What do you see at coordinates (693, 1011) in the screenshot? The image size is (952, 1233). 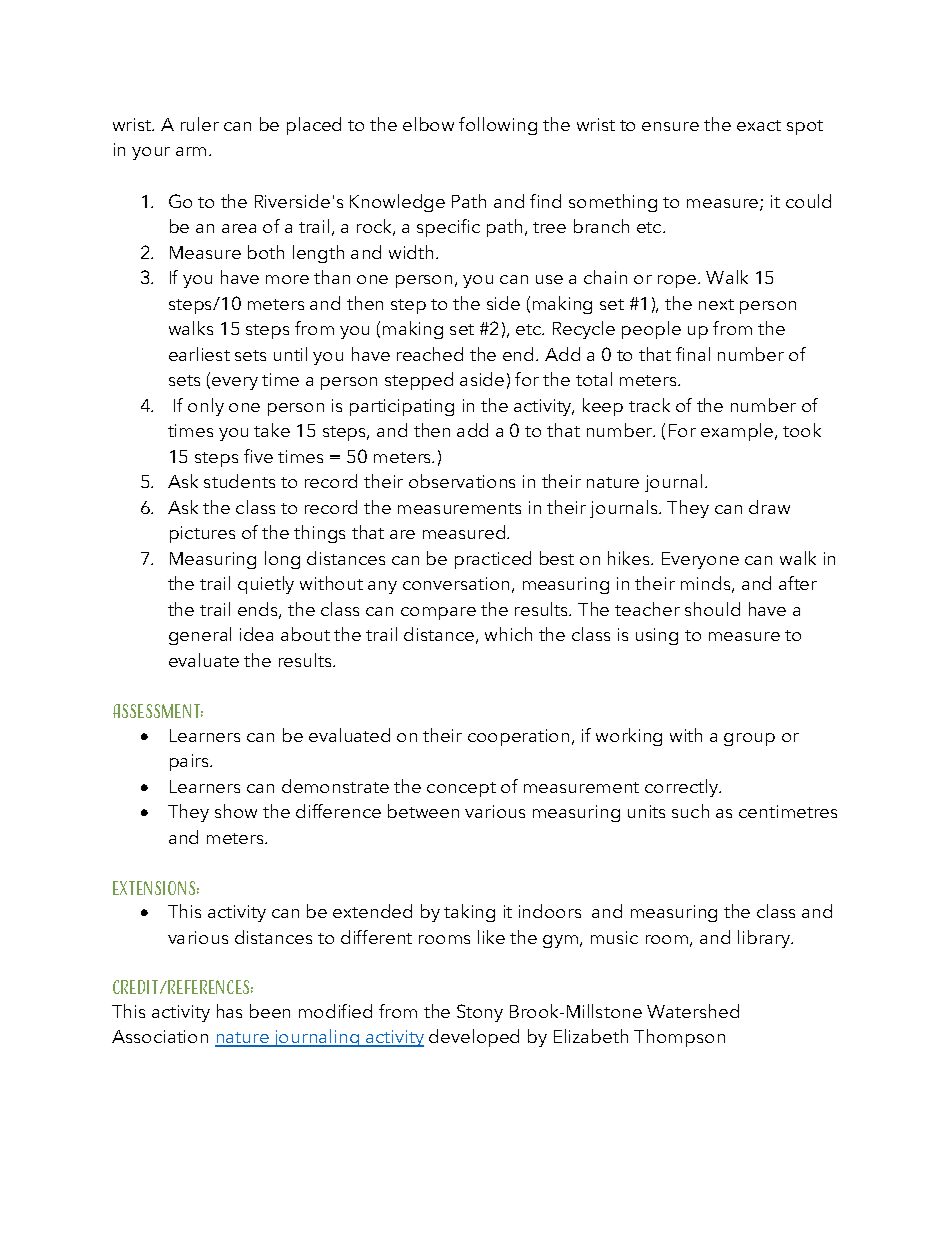 I see `Watershed` at bounding box center [693, 1011].
